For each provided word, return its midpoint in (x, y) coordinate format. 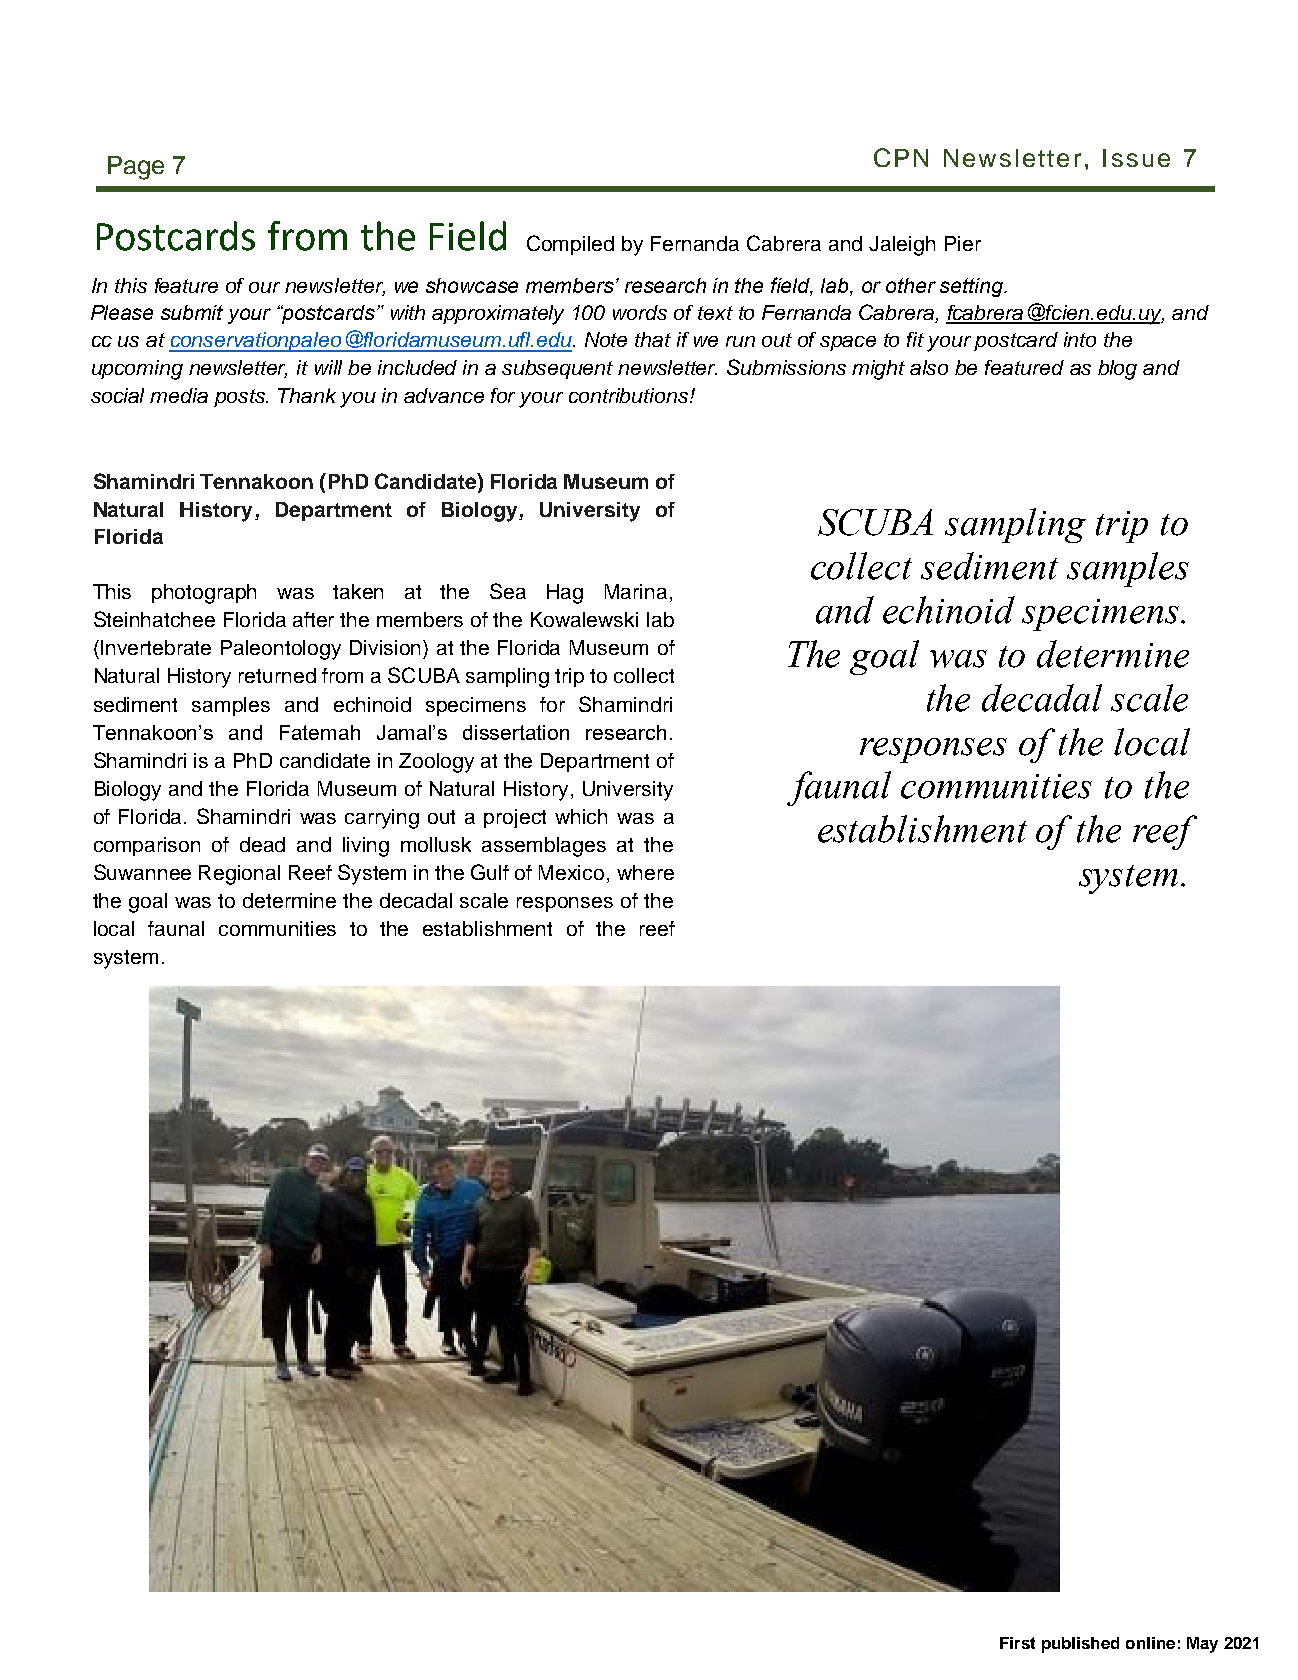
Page (136, 168)
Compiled (570, 245)
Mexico (571, 872)
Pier (963, 243)
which (581, 816)
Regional (239, 875)
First (1017, 1643)
